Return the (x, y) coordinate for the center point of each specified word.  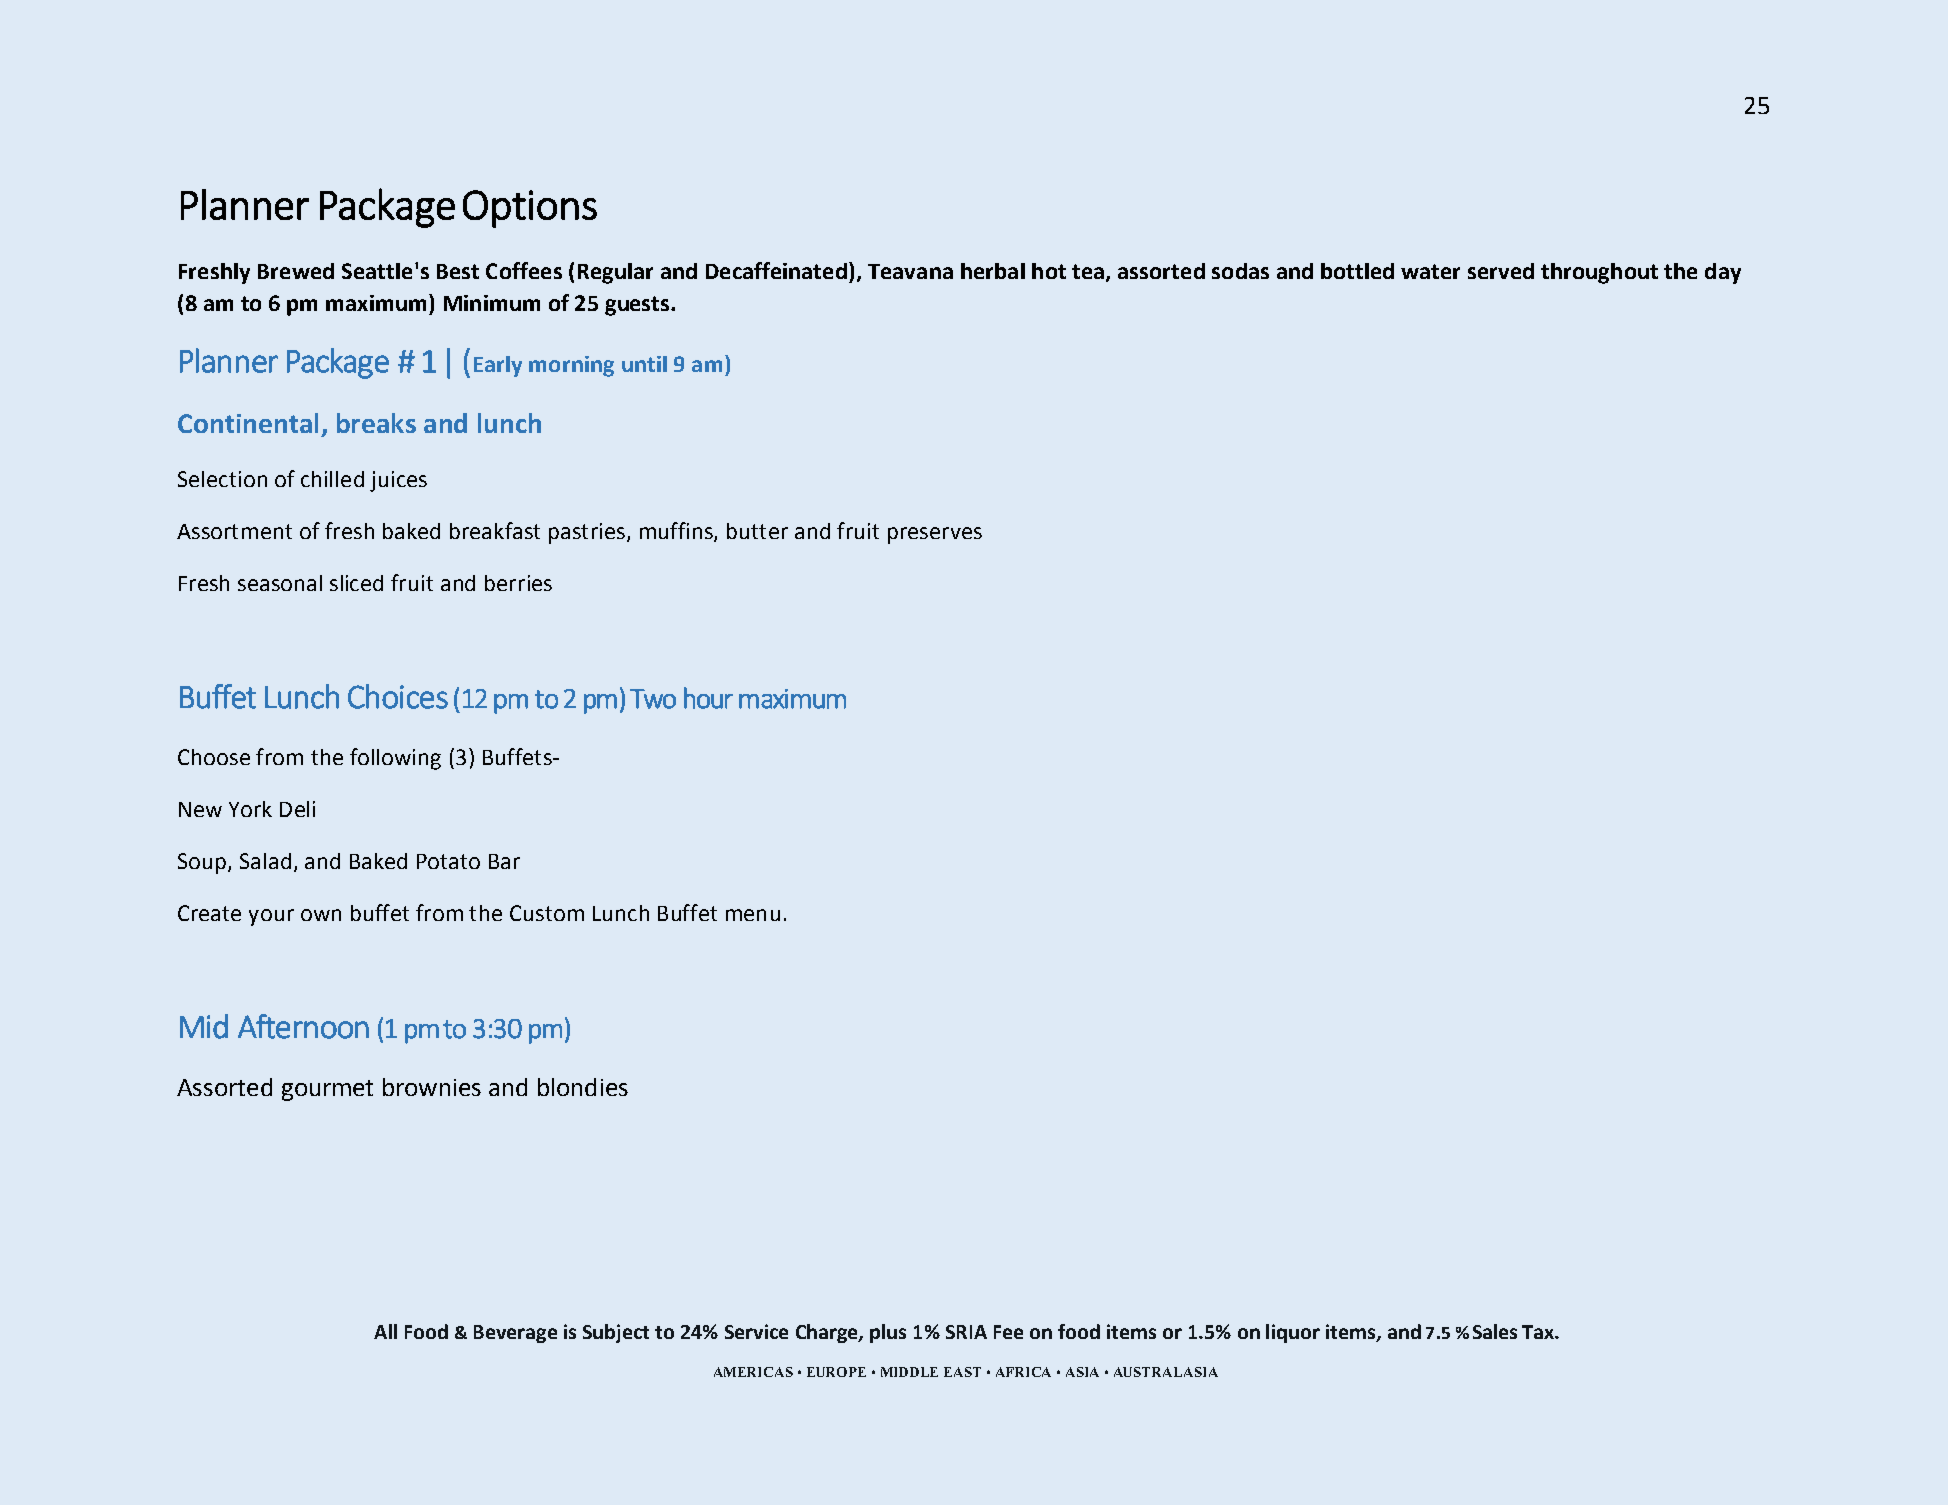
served (1501, 271)
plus (888, 1333)
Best (458, 271)
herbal (993, 271)
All (385, 1331)
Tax (1539, 1332)
